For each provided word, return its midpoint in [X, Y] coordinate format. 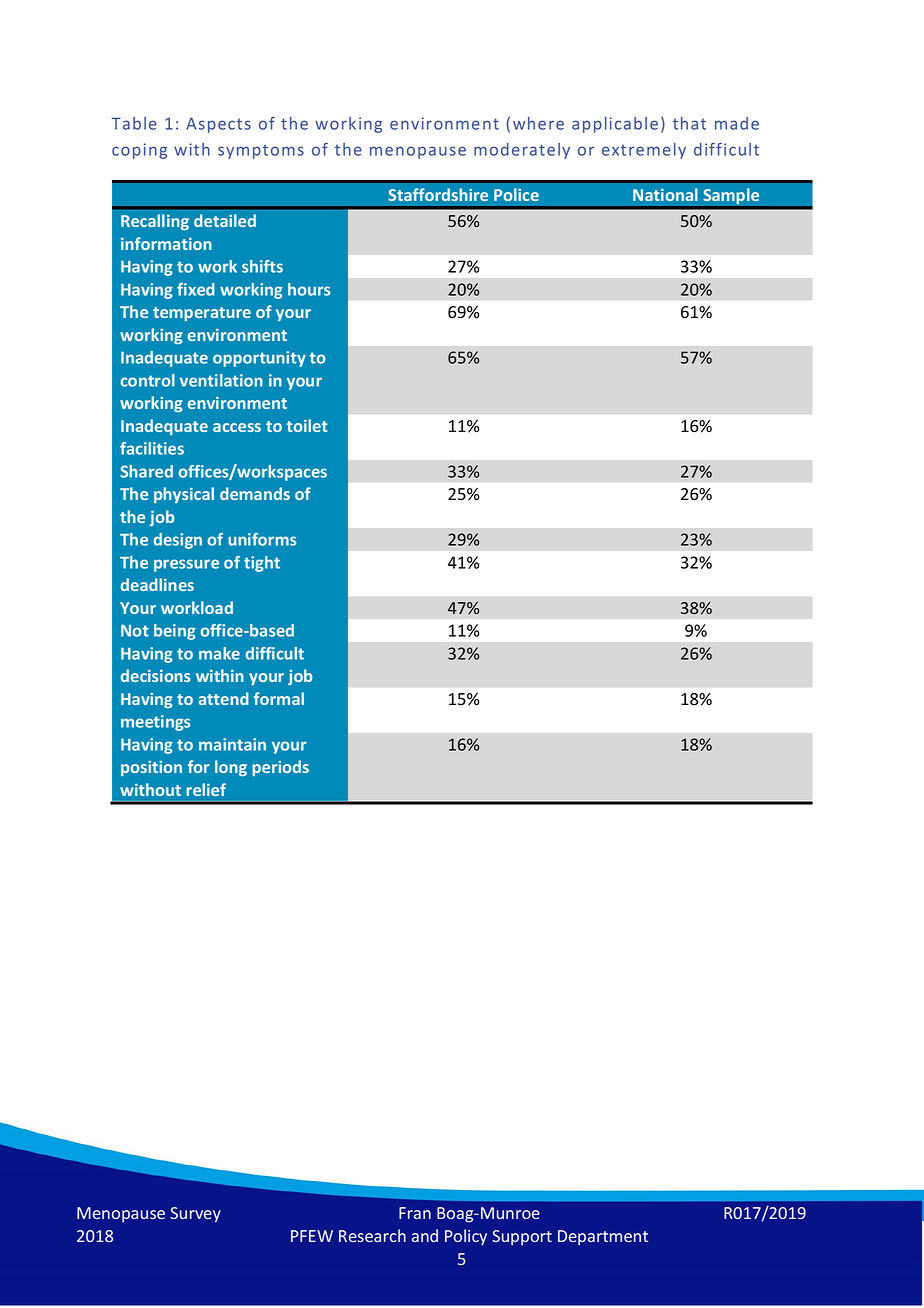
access [237, 427]
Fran [415, 1213]
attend [223, 698]
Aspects [218, 125]
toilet [307, 425]
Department [603, 1238]
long [231, 768]
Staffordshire [438, 194]
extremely [644, 151]
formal [279, 698]
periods [280, 768]
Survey [195, 1215]
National [665, 194]
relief [206, 789]
